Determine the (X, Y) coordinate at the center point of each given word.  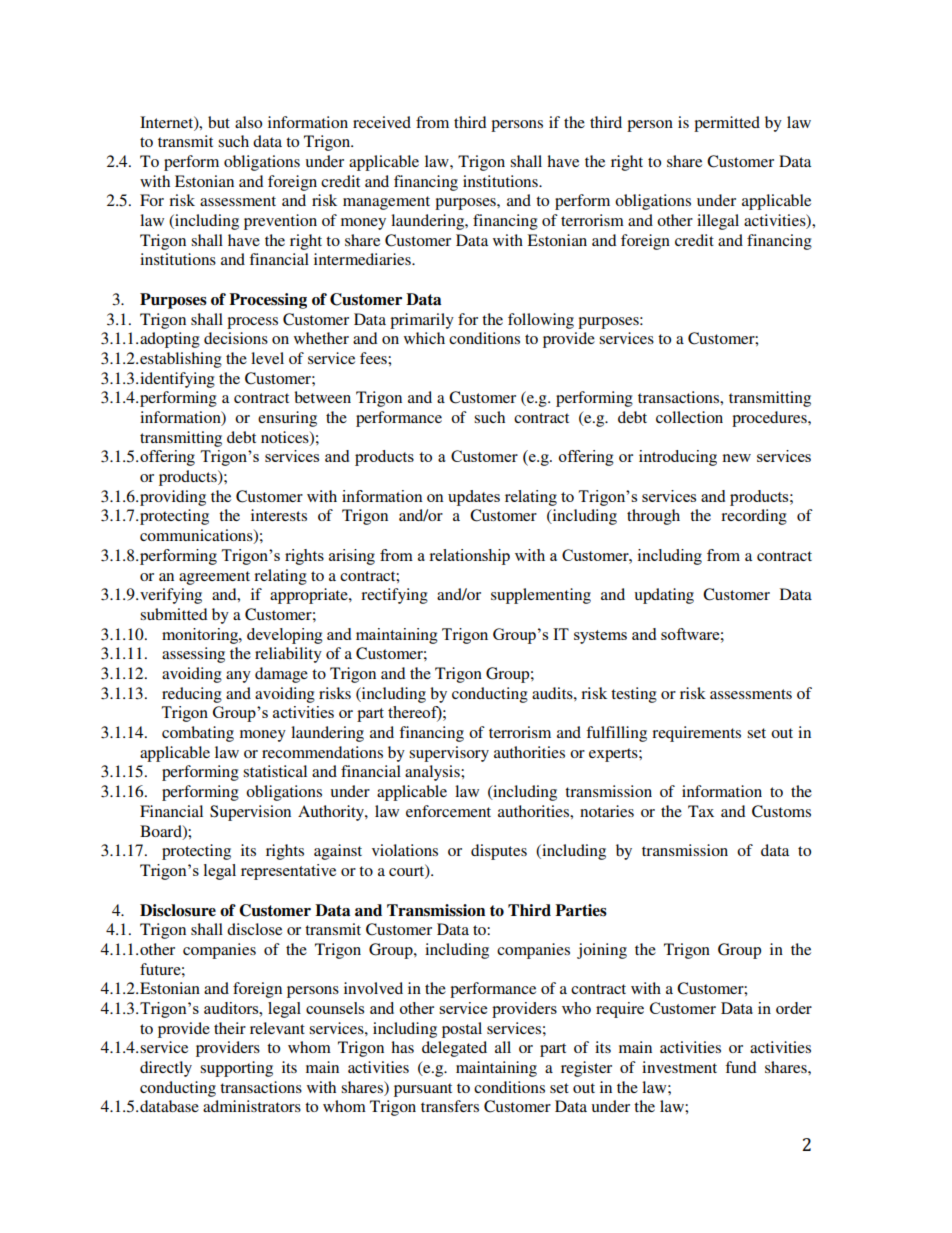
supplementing (541, 596)
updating (664, 596)
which (424, 338)
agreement (214, 578)
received (382, 122)
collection (689, 417)
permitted (727, 124)
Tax (701, 811)
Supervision (250, 813)
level (267, 358)
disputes (499, 852)
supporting (236, 1069)
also (248, 122)
